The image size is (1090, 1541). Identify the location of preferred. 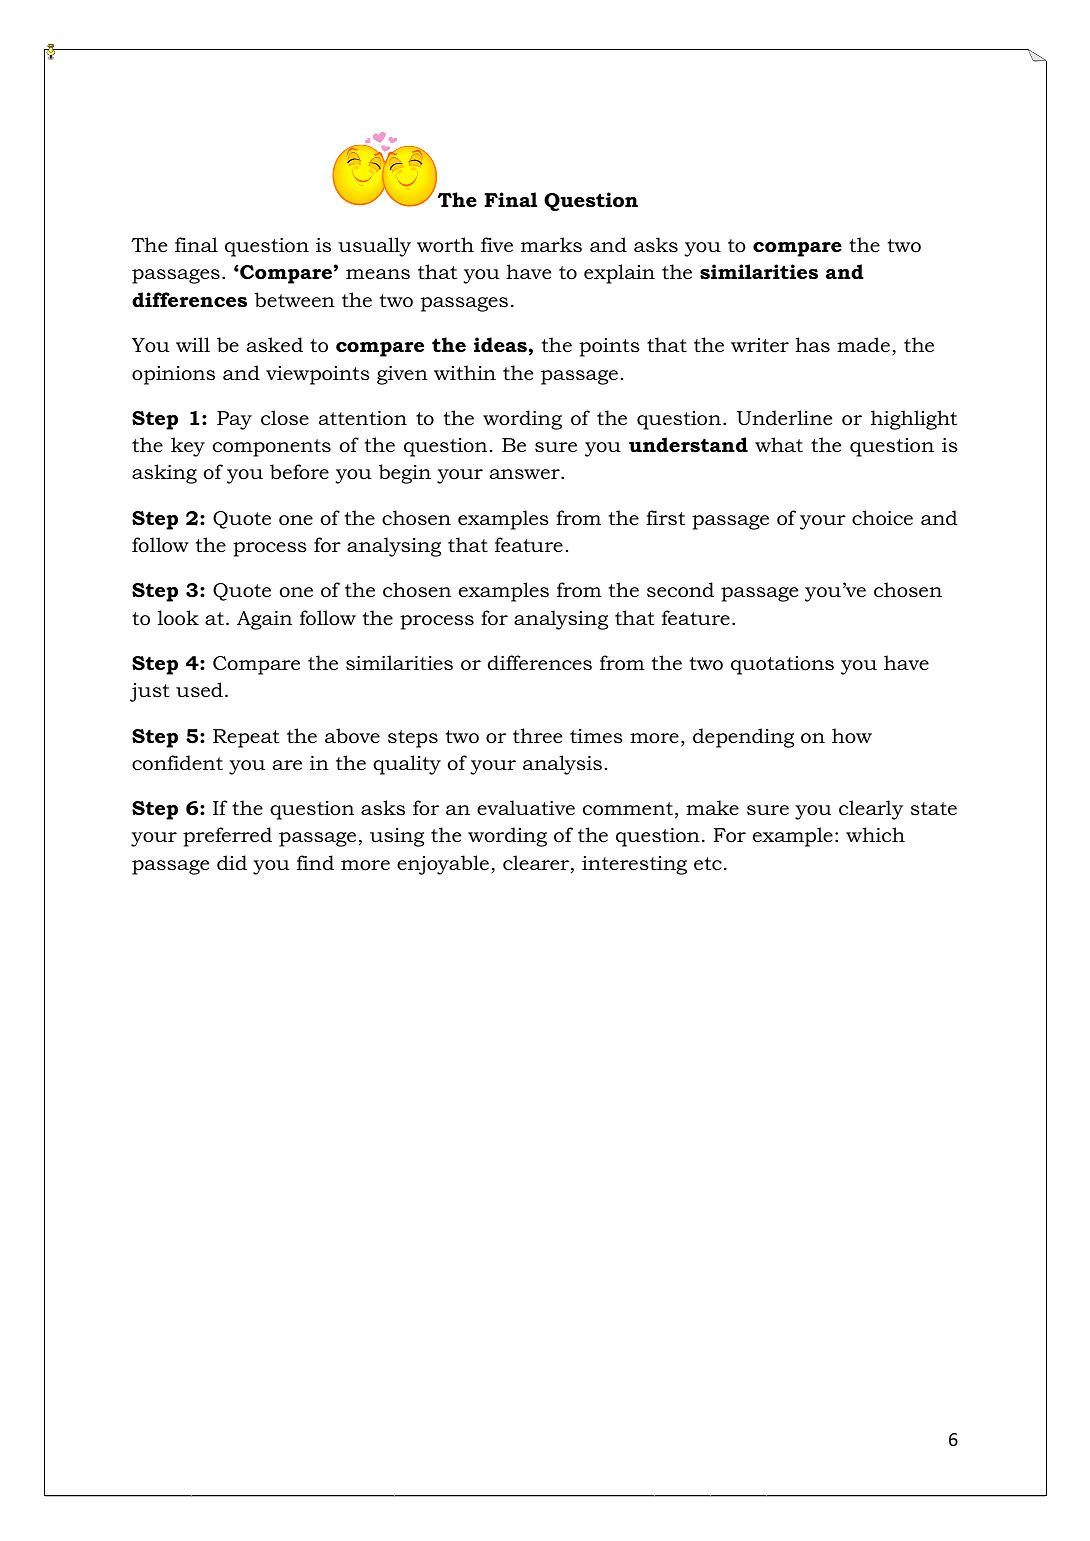
(227, 837).
